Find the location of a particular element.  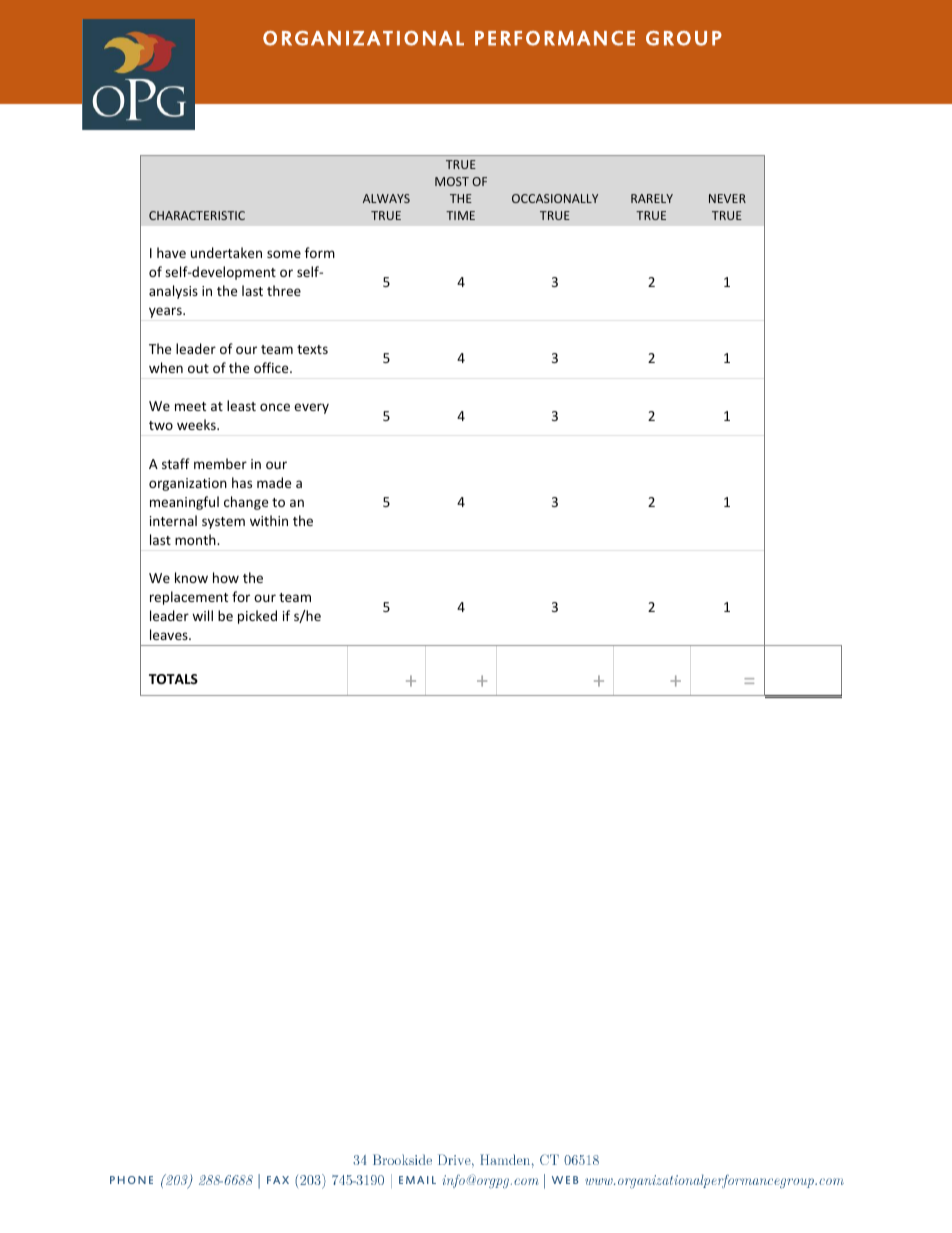

weeks is located at coordinates (197, 424).
